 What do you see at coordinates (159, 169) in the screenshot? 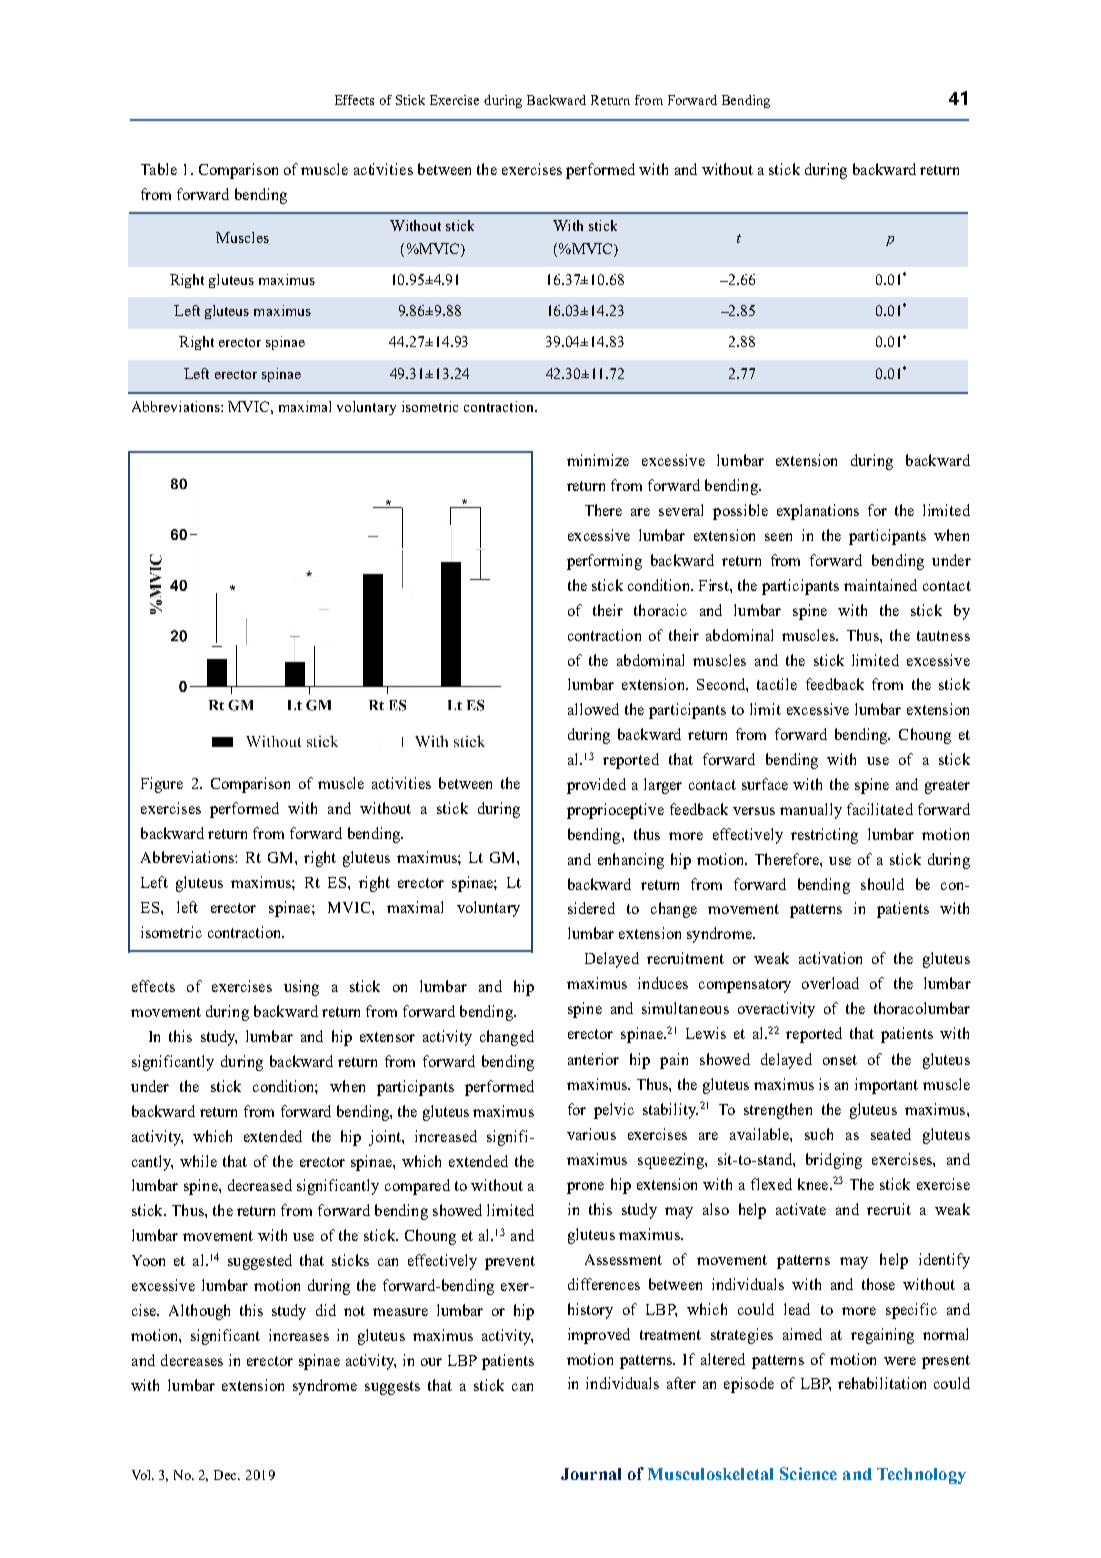
I see `Table` at bounding box center [159, 169].
